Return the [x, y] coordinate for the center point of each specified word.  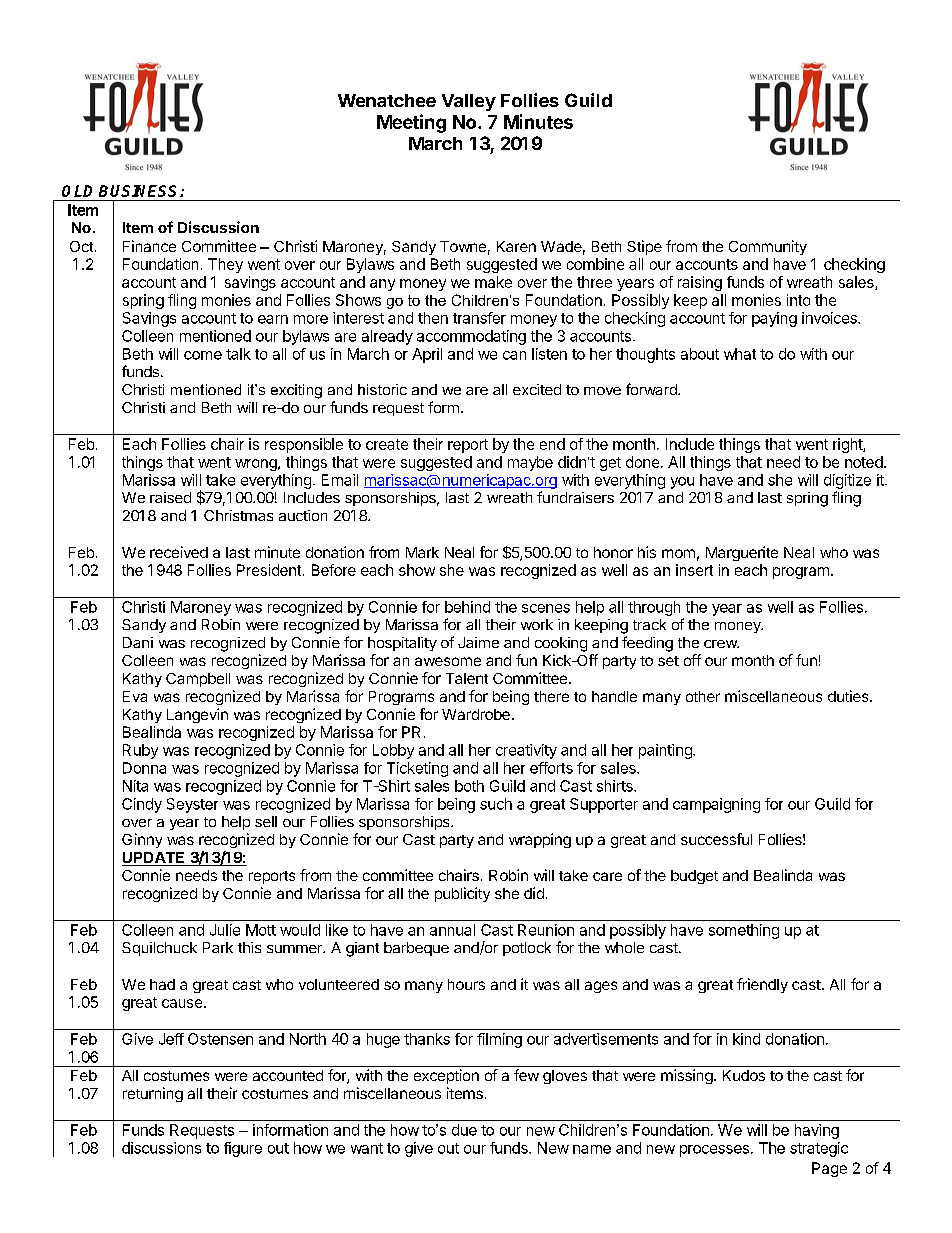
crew [721, 644]
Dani [138, 642]
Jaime [478, 642]
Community [768, 247]
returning [153, 1094]
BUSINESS [140, 191]
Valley [469, 102]
